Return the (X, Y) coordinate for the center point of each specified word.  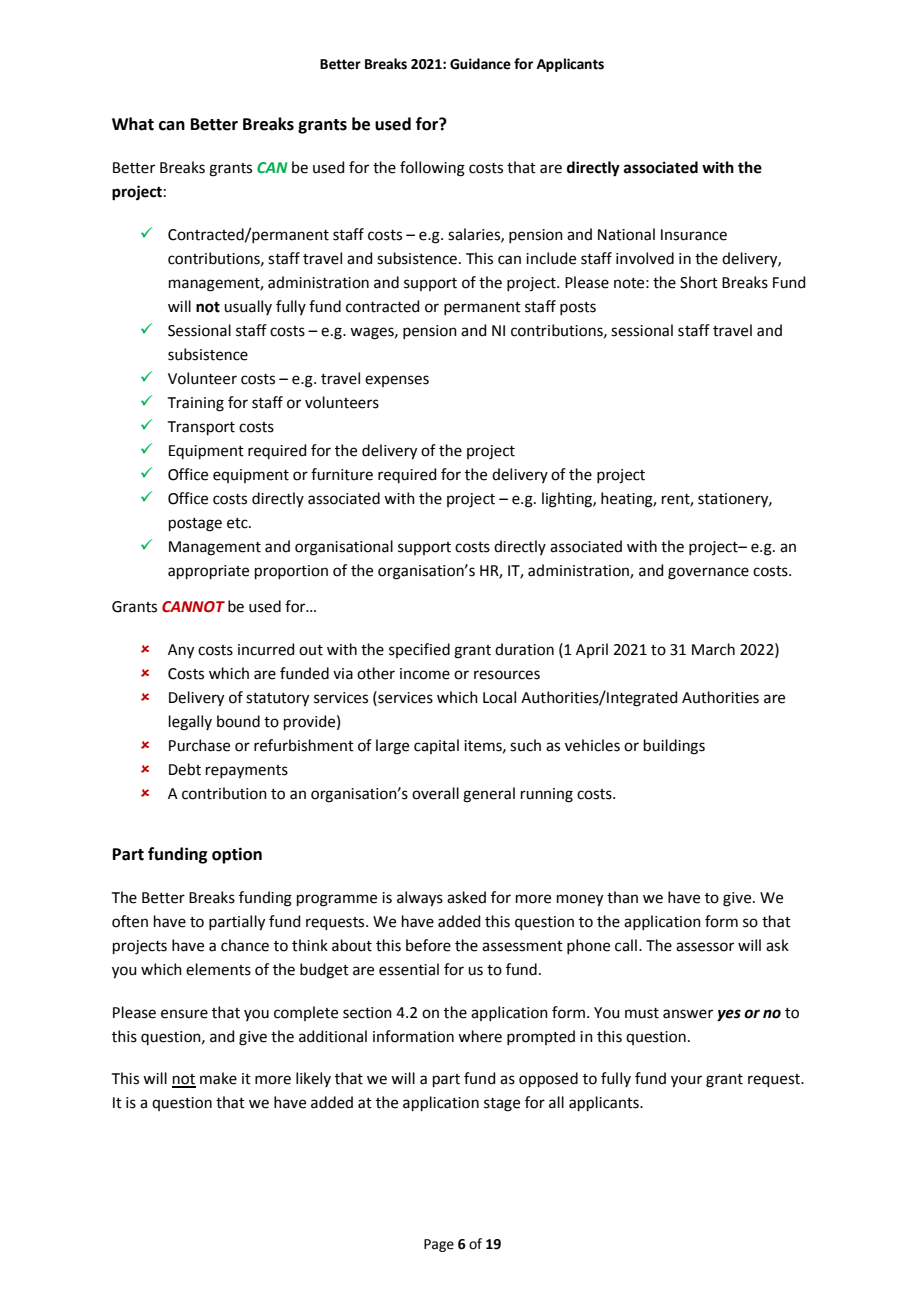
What (133, 124)
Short (699, 282)
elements (218, 969)
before (428, 945)
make (218, 1078)
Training (196, 404)
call (626, 945)
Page (439, 1245)
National (626, 234)
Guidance (480, 64)
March (713, 649)
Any (181, 651)
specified (419, 650)
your (686, 1081)
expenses (397, 381)
